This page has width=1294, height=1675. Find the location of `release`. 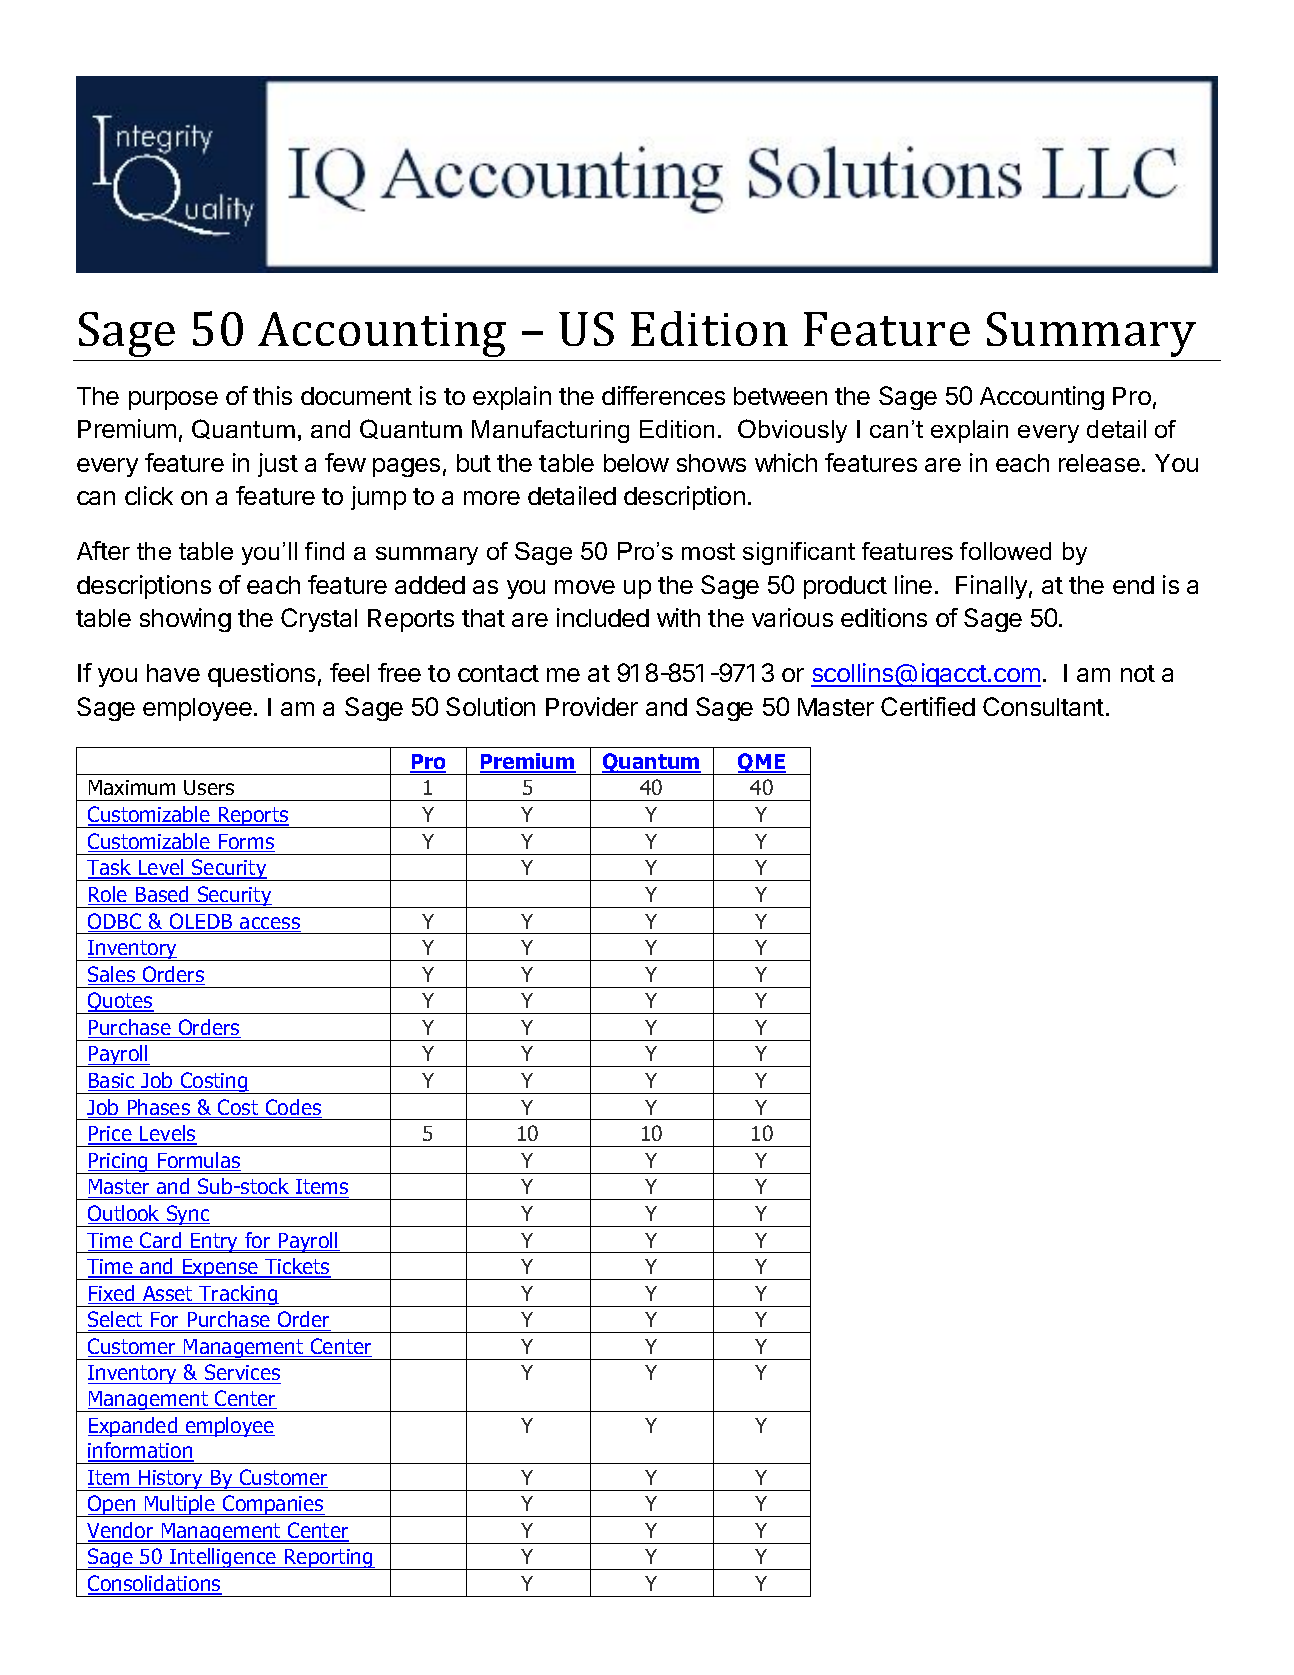

release is located at coordinates (1099, 463).
